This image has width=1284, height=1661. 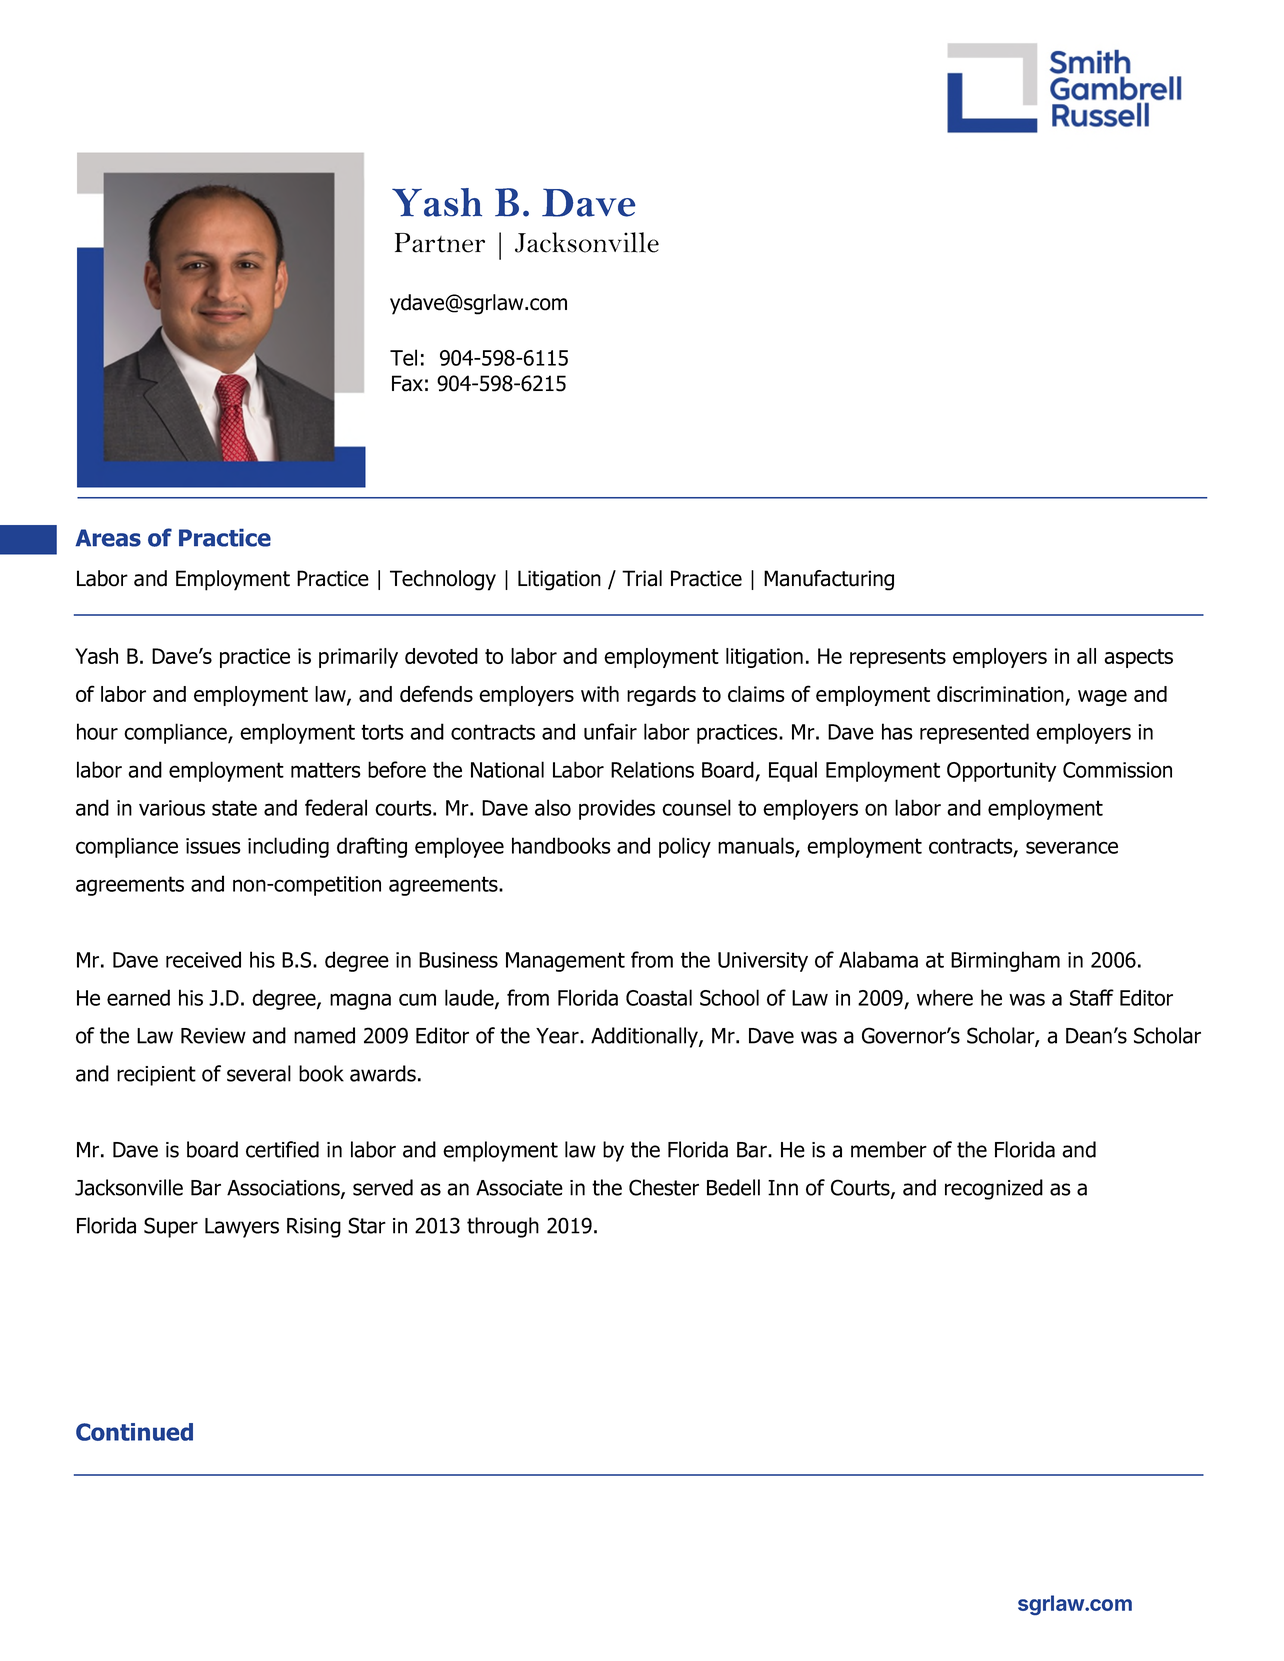 What do you see at coordinates (134, 1432) in the image?
I see `Continued` at bounding box center [134, 1432].
